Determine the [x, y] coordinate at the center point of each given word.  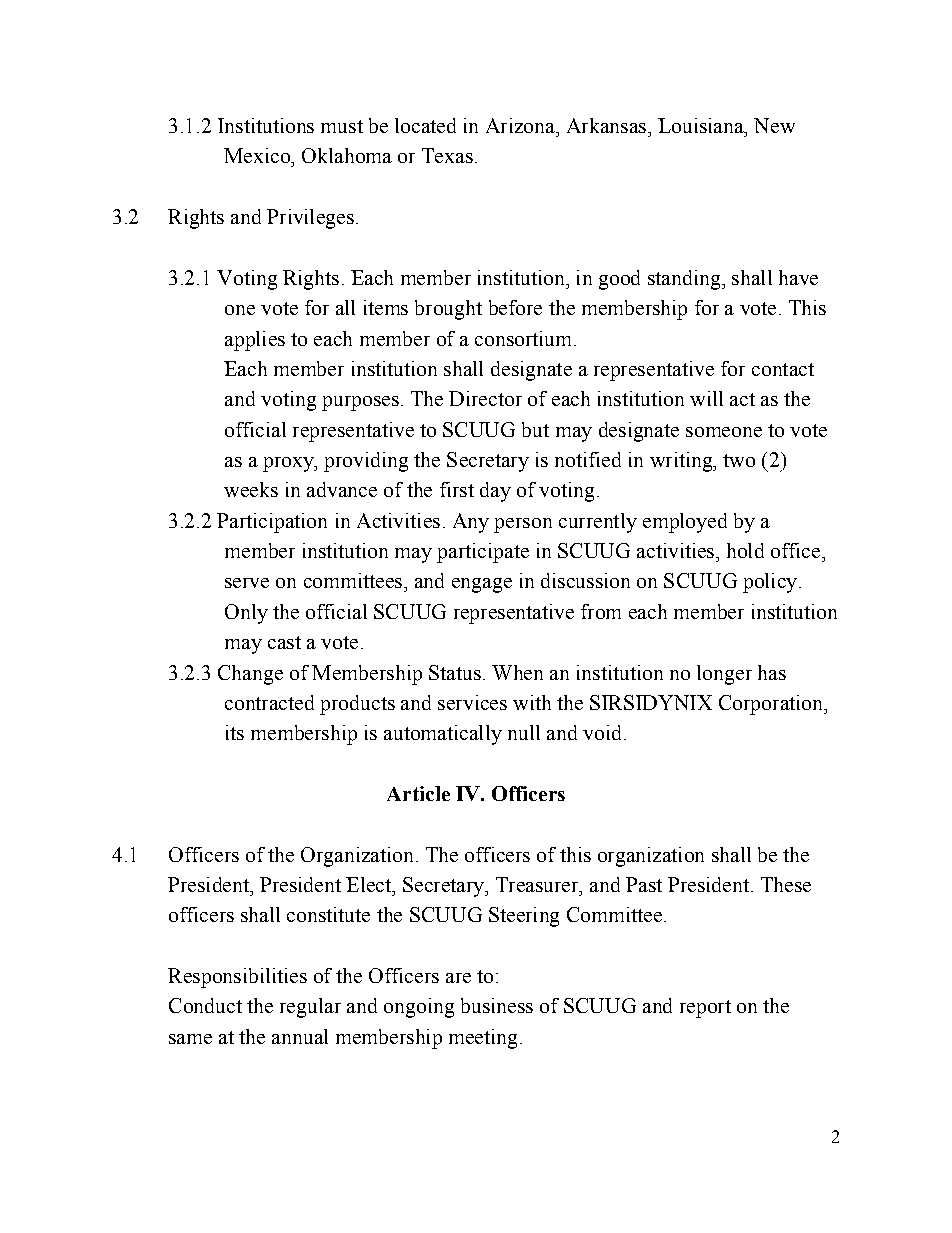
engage [482, 585]
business [497, 1005]
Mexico [258, 155]
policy [770, 583]
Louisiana [702, 125]
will [706, 398]
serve [247, 583]
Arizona [521, 125]
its [235, 732]
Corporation [772, 705]
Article [418, 793]
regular [310, 1008]
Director [485, 398]
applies [255, 341]
